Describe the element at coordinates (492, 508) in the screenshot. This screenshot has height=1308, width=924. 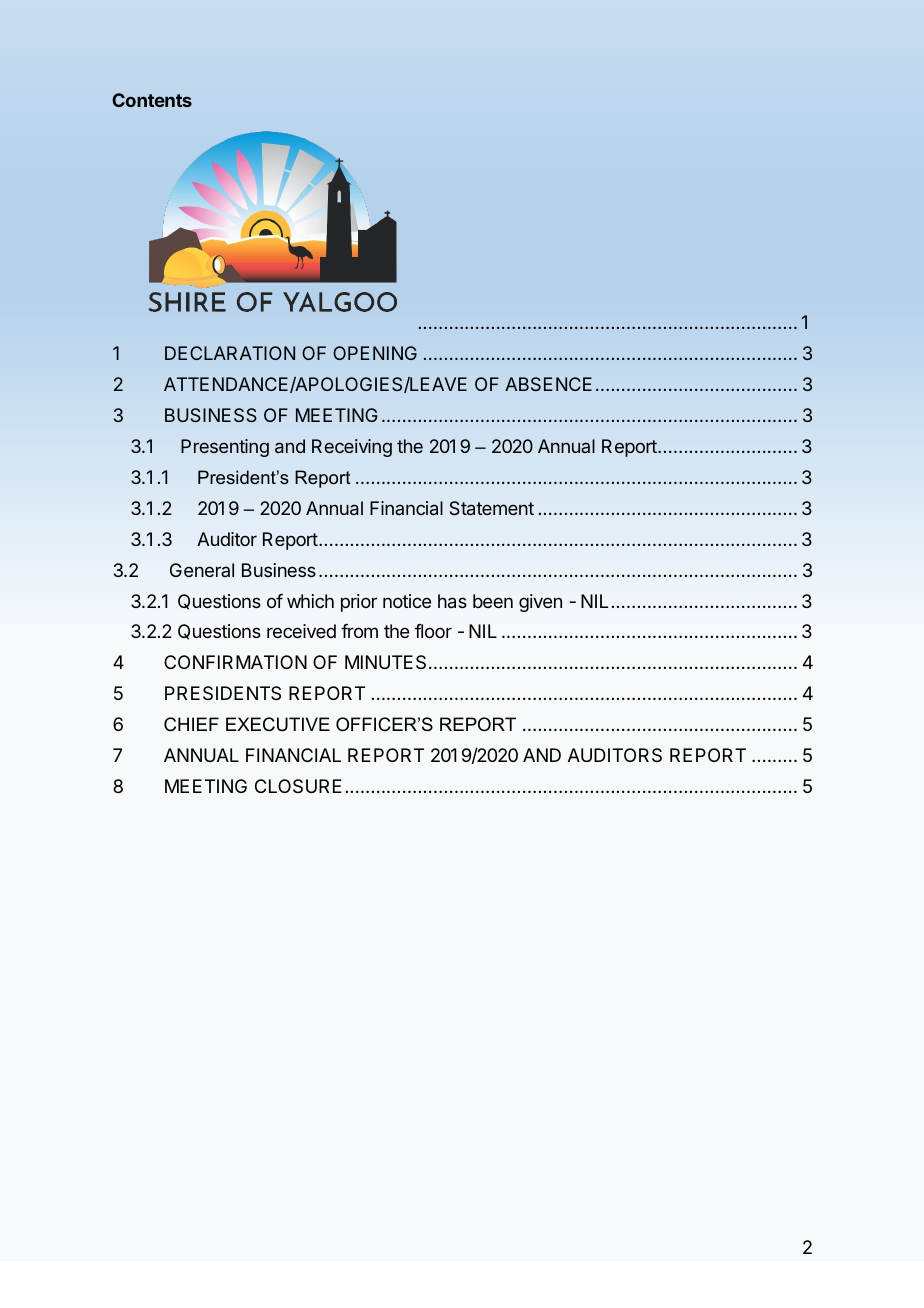
I see `Statement` at that location.
